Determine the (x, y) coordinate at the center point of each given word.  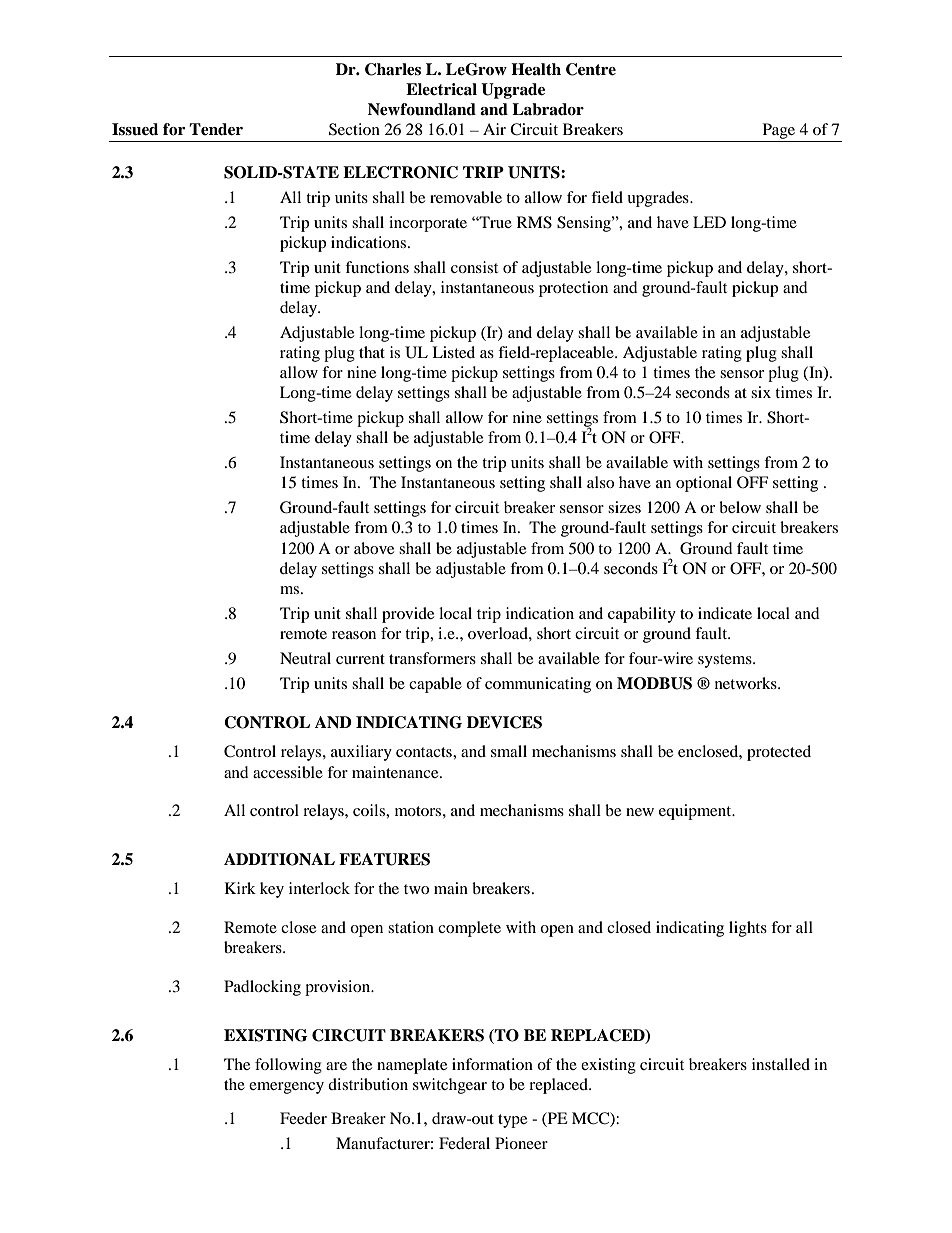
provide (408, 615)
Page (779, 131)
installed (781, 1064)
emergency (286, 1088)
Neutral (305, 658)
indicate (725, 613)
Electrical (441, 89)
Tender (216, 129)
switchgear (450, 1086)
